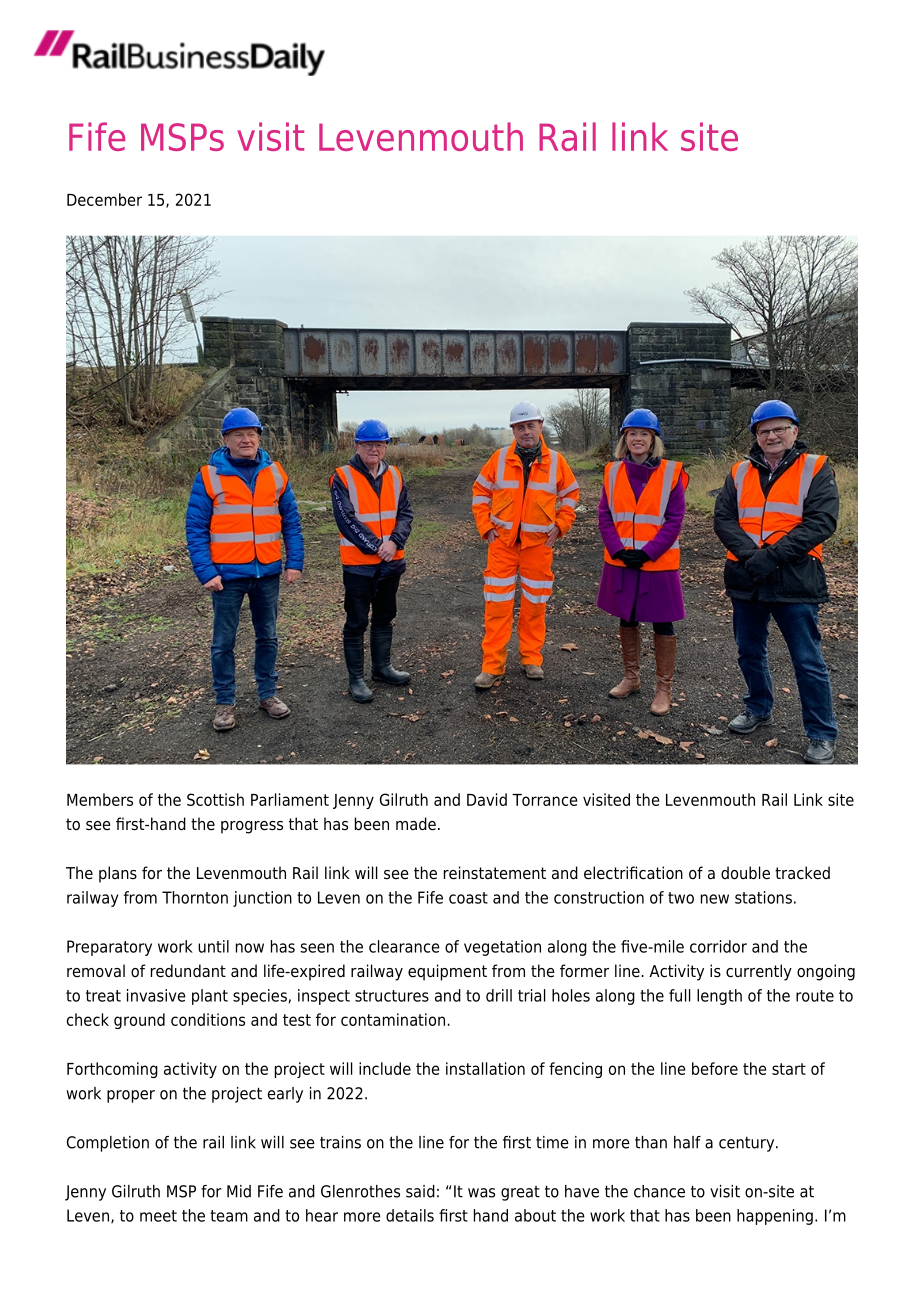  What do you see at coordinates (158, 1216) in the screenshot?
I see `meet` at bounding box center [158, 1216].
